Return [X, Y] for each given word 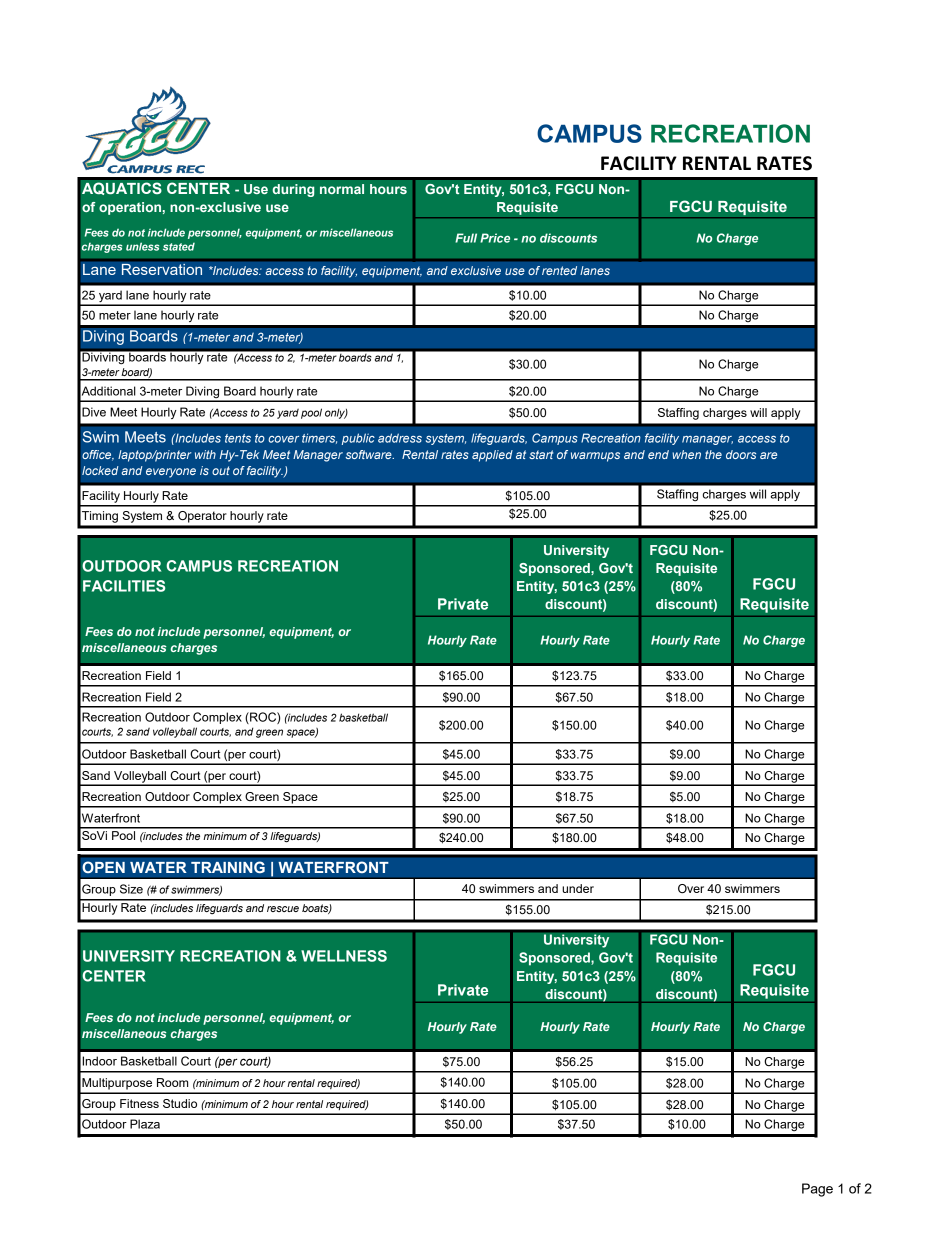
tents [238, 438]
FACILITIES [124, 586]
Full [466, 238]
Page [817, 1190]
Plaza [145, 1124]
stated [179, 247]
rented [559, 270]
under [578, 888]
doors [741, 454]
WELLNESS [344, 956]
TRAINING [228, 867]
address [400, 438]
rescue [283, 909]
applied [492, 456]
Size [131, 889]
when [686, 454]
